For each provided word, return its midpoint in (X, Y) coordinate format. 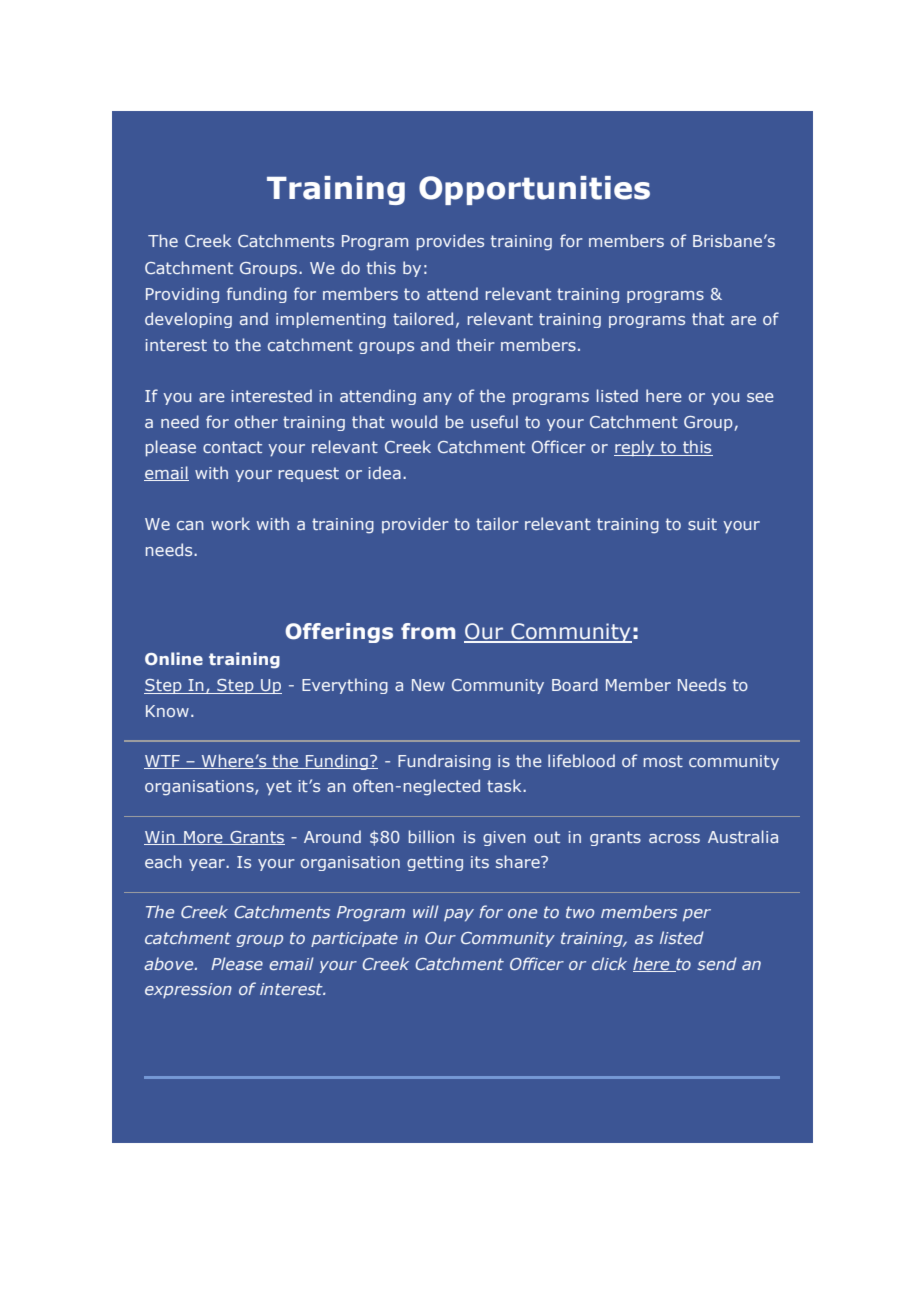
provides (450, 242)
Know (167, 711)
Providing (182, 295)
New (428, 685)
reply (635, 448)
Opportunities (534, 190)
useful (494, 421)
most (663, 761)
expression (188, 990)
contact (232, 447)
